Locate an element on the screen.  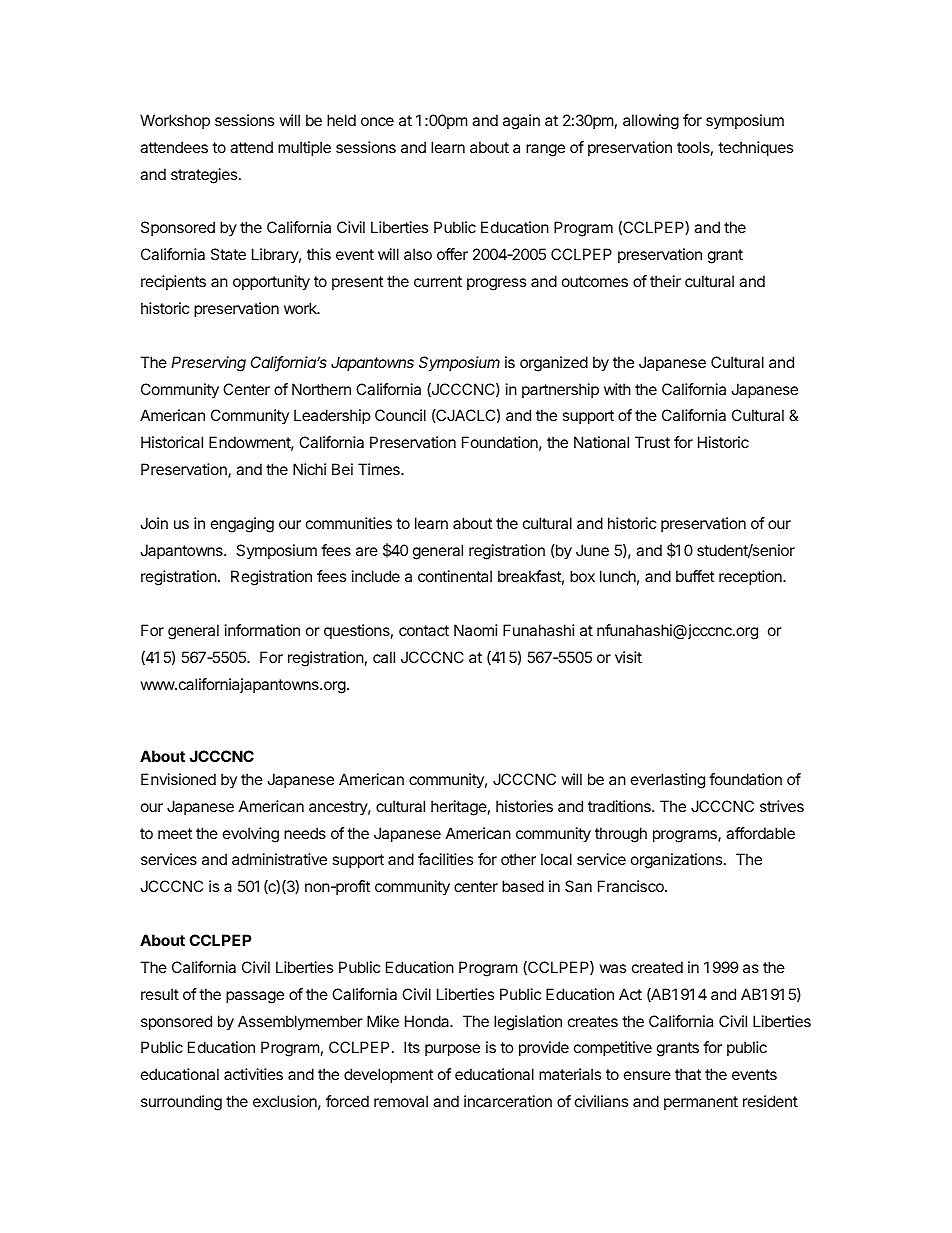
Envisioned is located at coordinates (178, 779).
